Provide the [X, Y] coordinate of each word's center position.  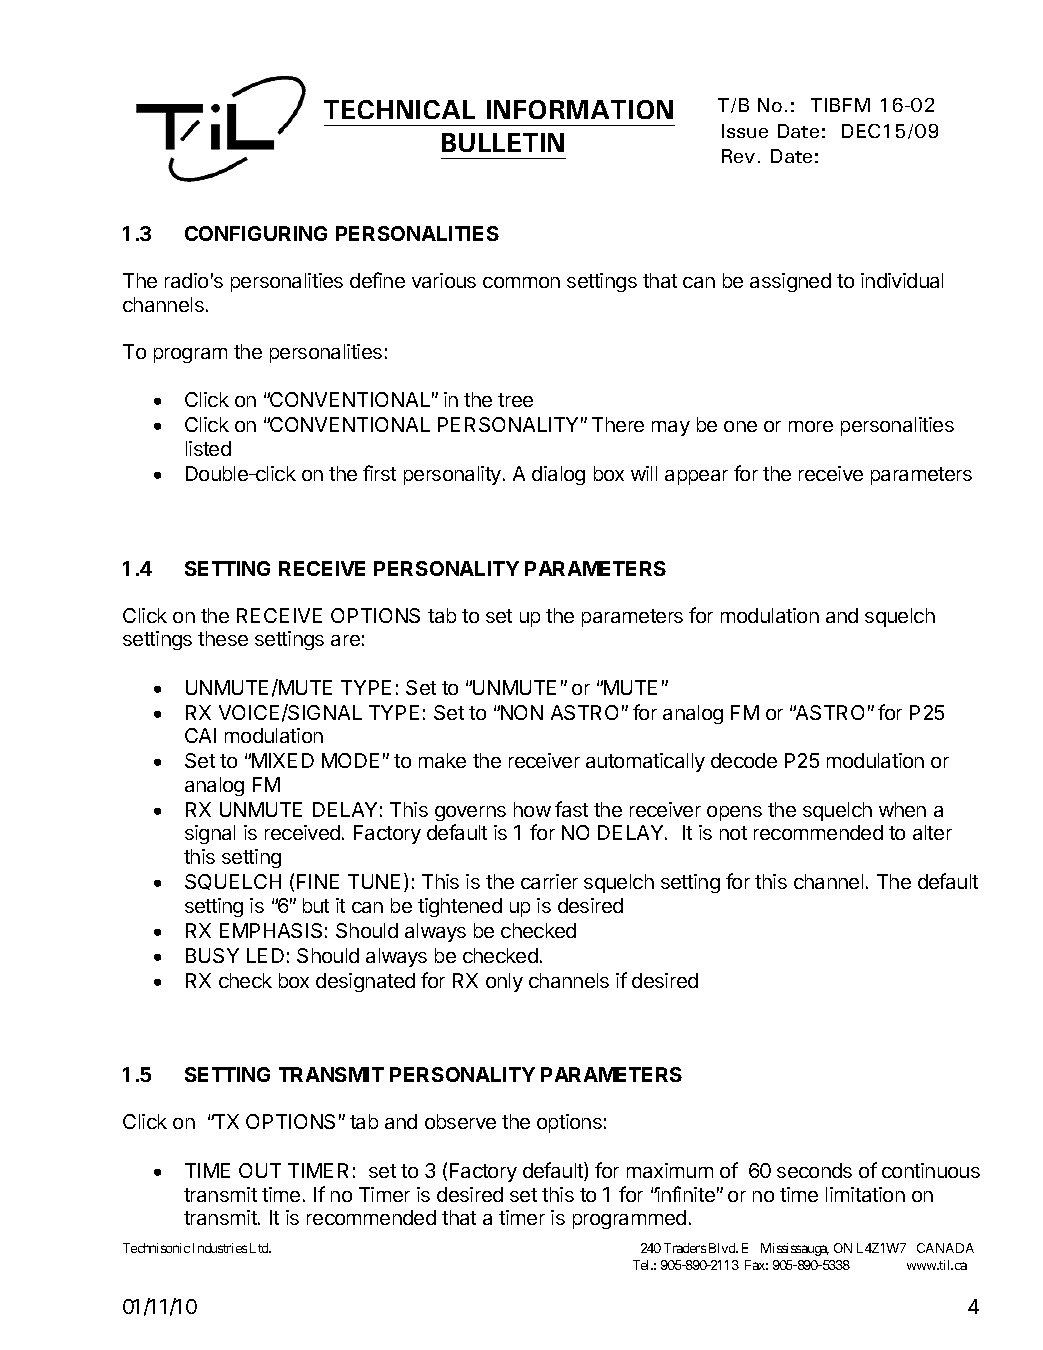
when [902, 809]
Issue [745, 131]
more [811, 426]
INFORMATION [580, 109]
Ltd [260, 1248]
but [316, 905]
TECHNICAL [399, 109]
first [379, 473]
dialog [558, 475]
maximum [670, 1170]
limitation [865, 1194]
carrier [549, 881]
